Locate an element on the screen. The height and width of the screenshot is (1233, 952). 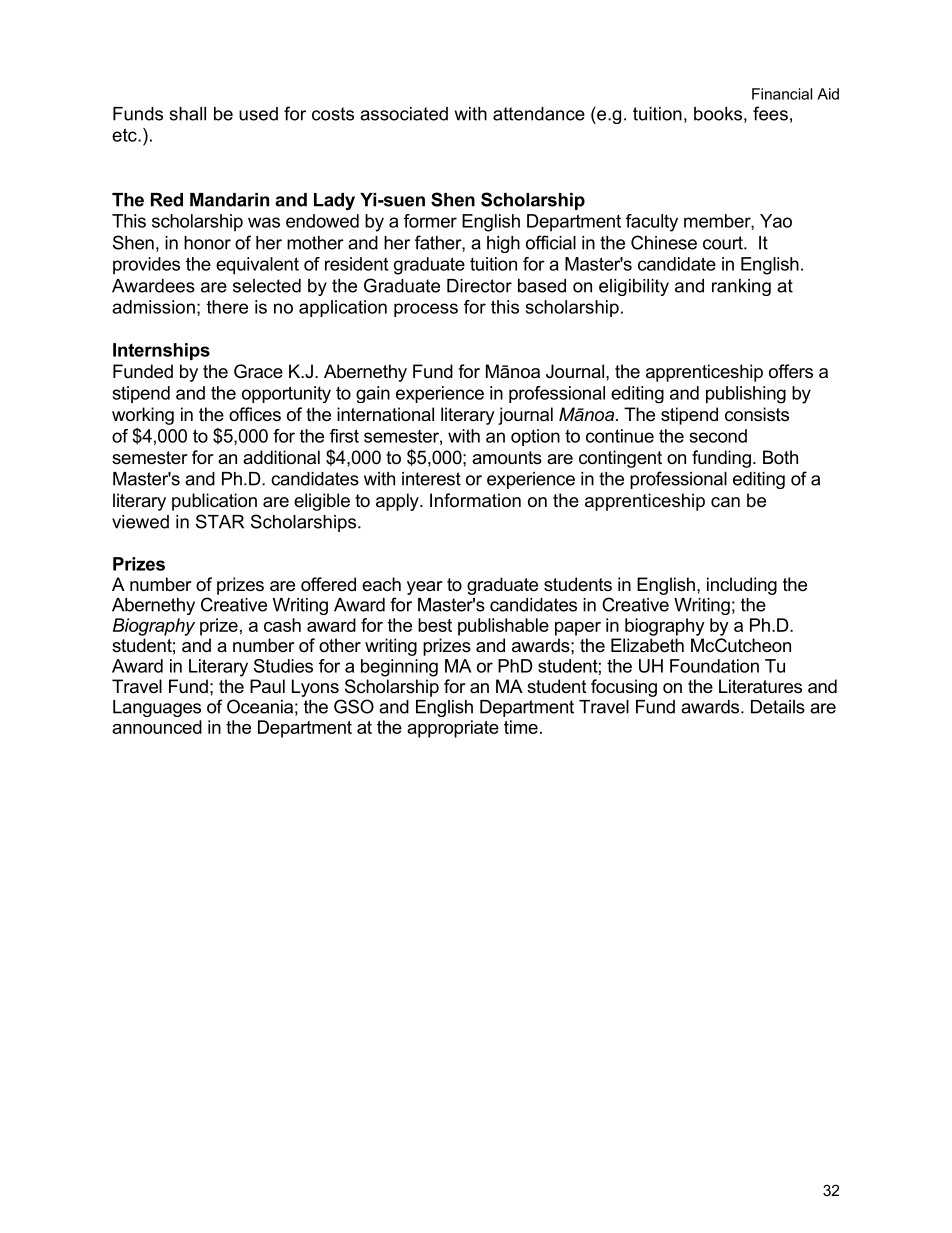
option is located at coordinates (535, 437).
